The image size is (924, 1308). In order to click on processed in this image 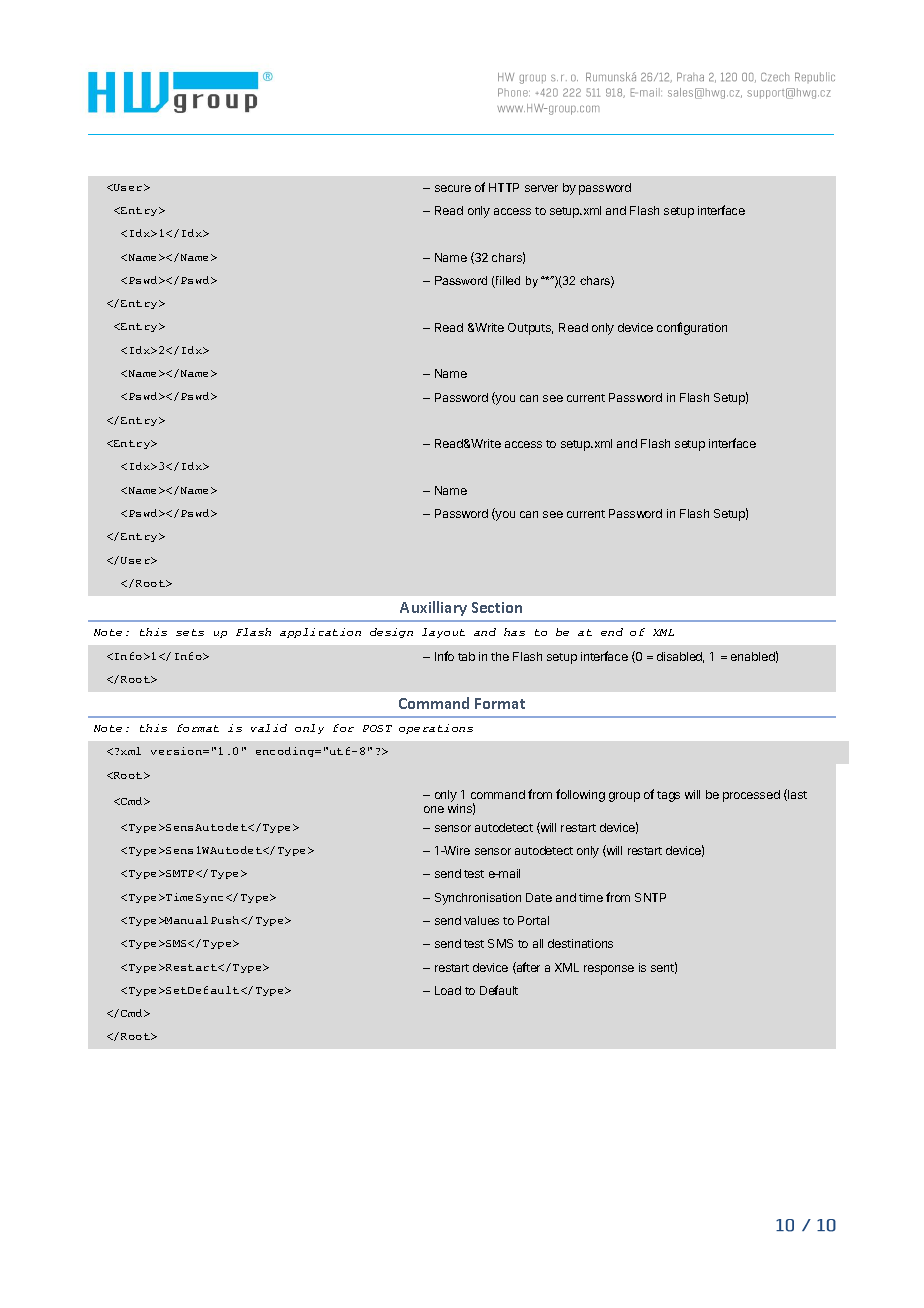, I will do `click(751, 796)`.
